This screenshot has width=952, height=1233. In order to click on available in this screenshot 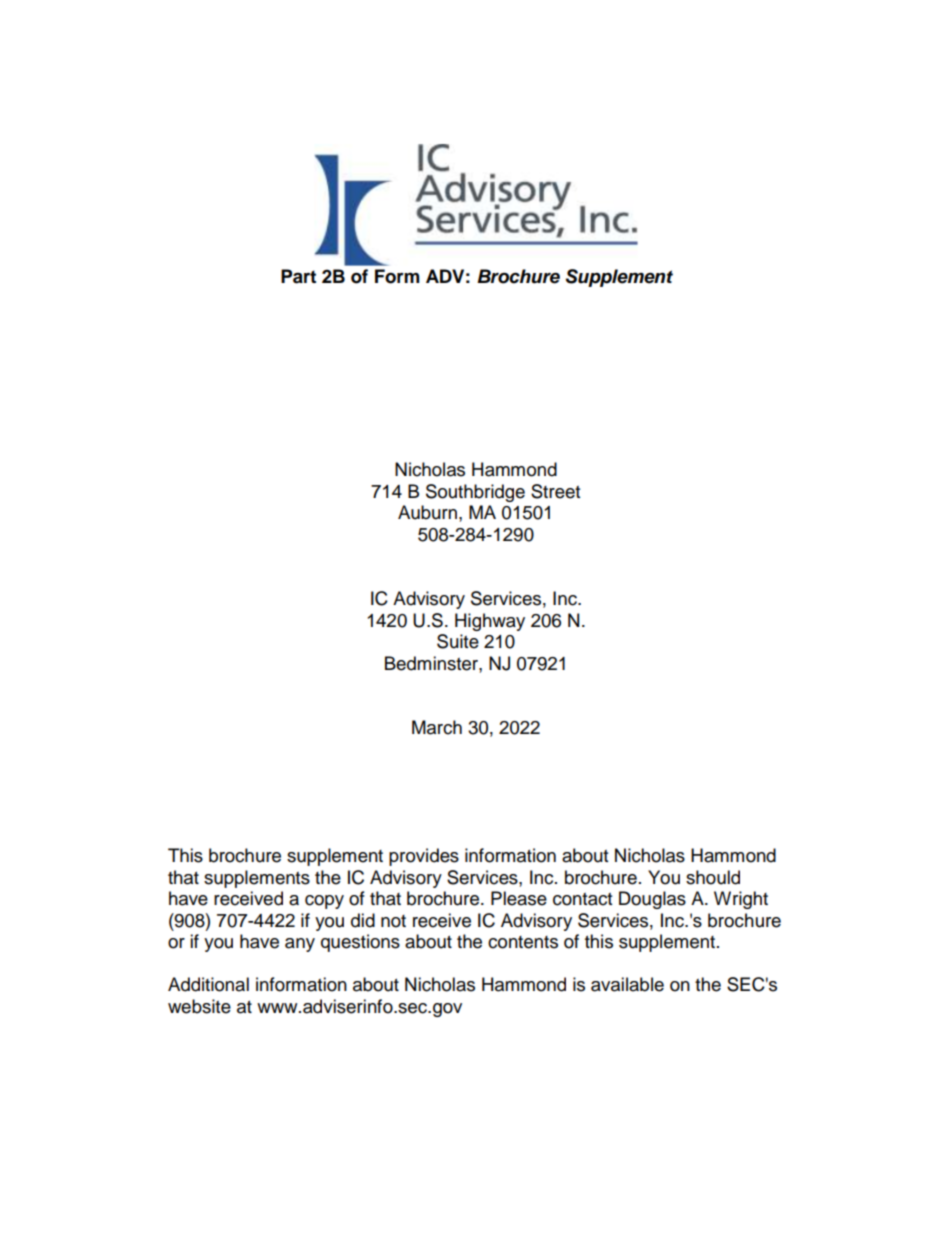, I will do `click(627, 984)`.
